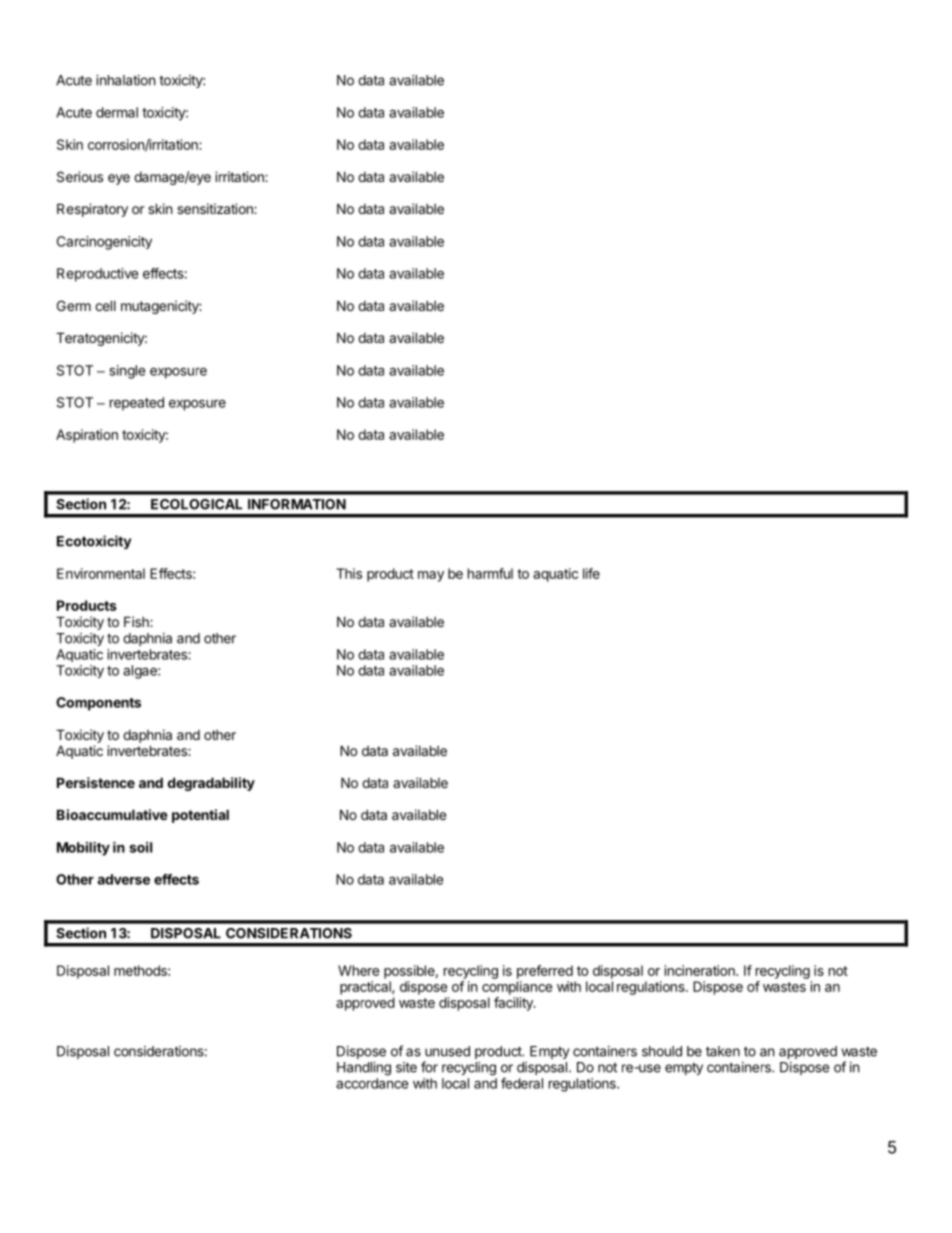 The image size is (952, 1233). What do you see at coordinates (358, 970) in the image?
I see `Where` at bounding box center [358, 970].
